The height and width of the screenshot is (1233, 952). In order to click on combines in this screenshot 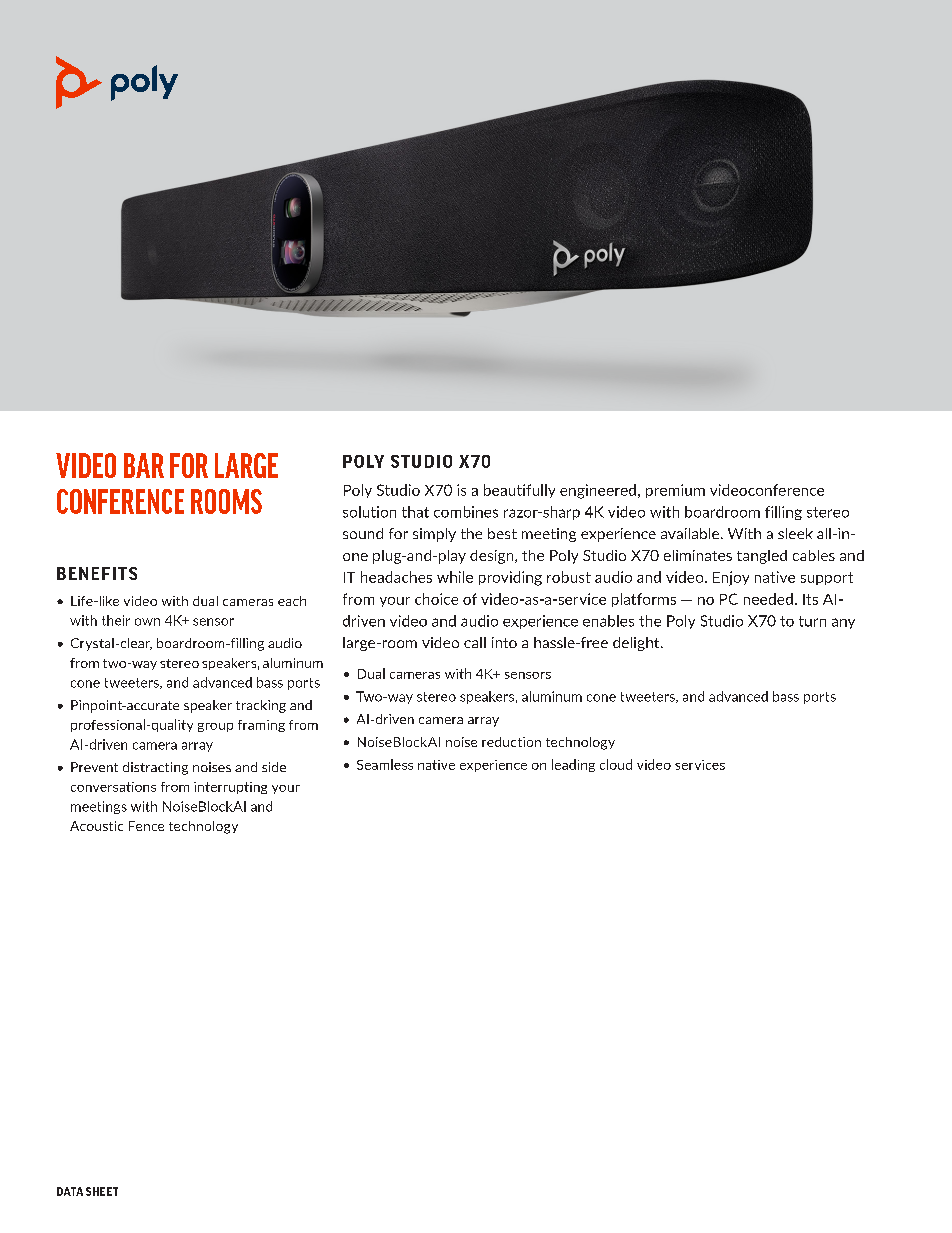, I will do `click(466, 512)`.
